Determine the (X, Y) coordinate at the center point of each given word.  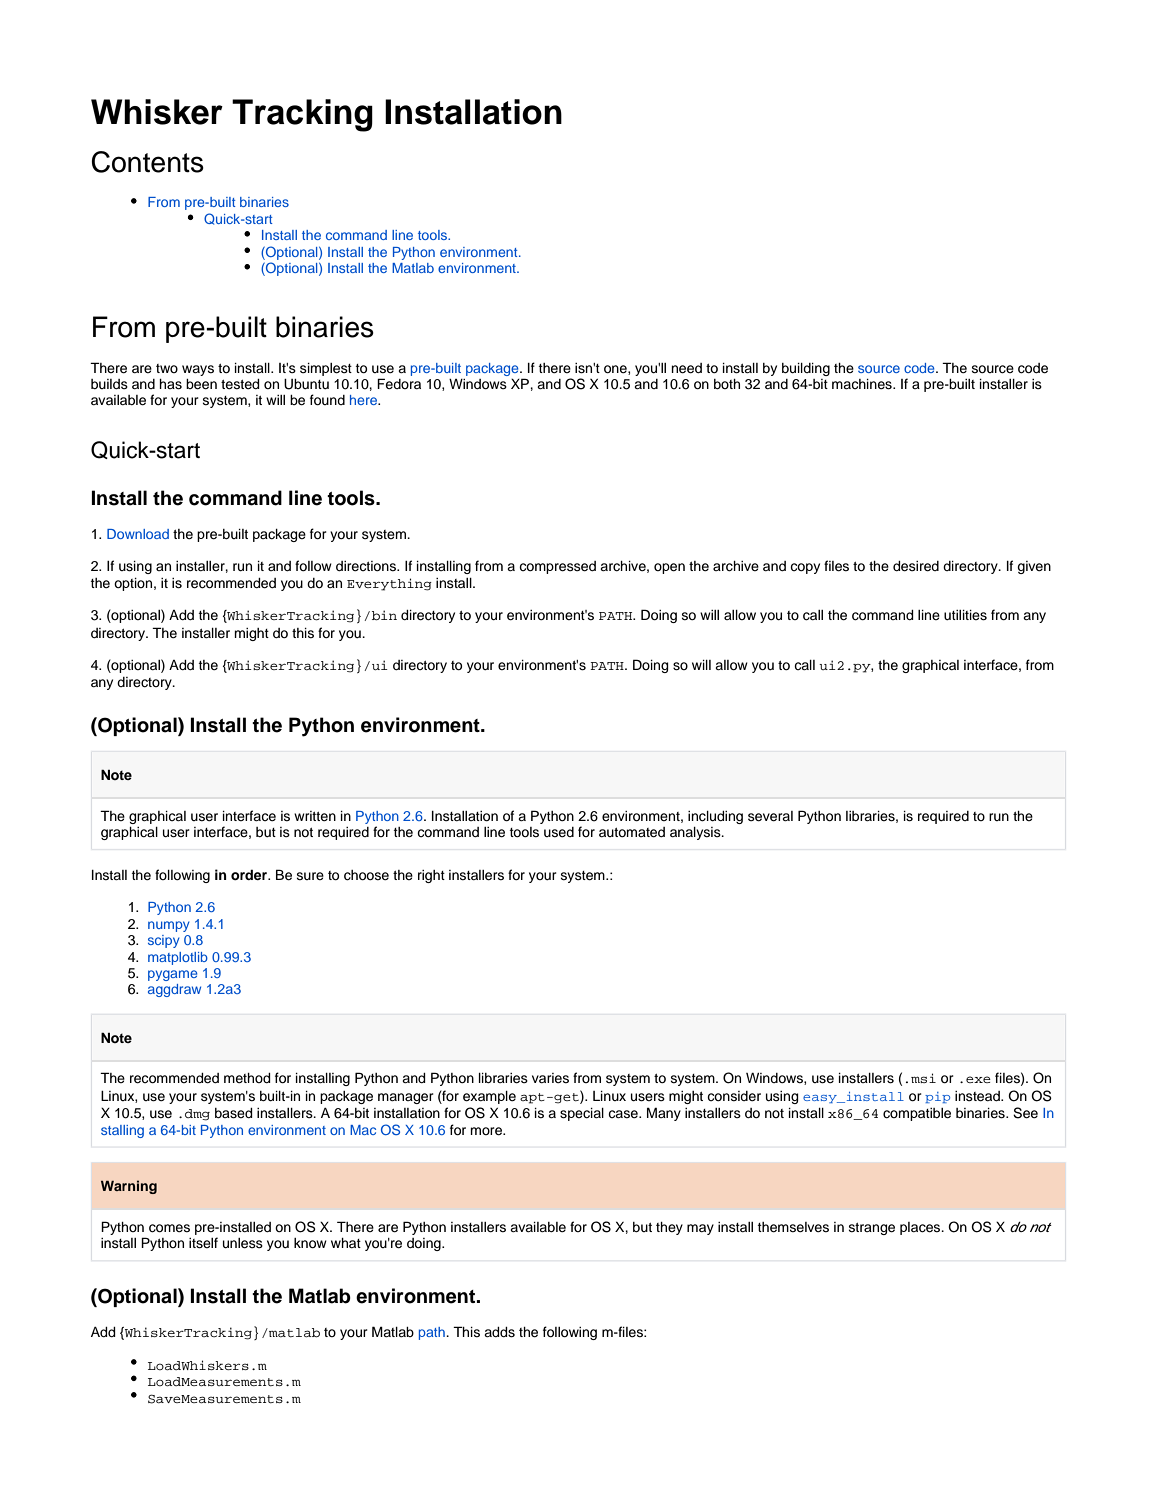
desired (916, 566)
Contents (147, 162)
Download (138, 534)
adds (499, 1332)
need (686, 368)
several (770, 816)
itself (203, 1243)
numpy (169, 926)
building (806, 369)
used (559, 832)
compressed (557, 567)
